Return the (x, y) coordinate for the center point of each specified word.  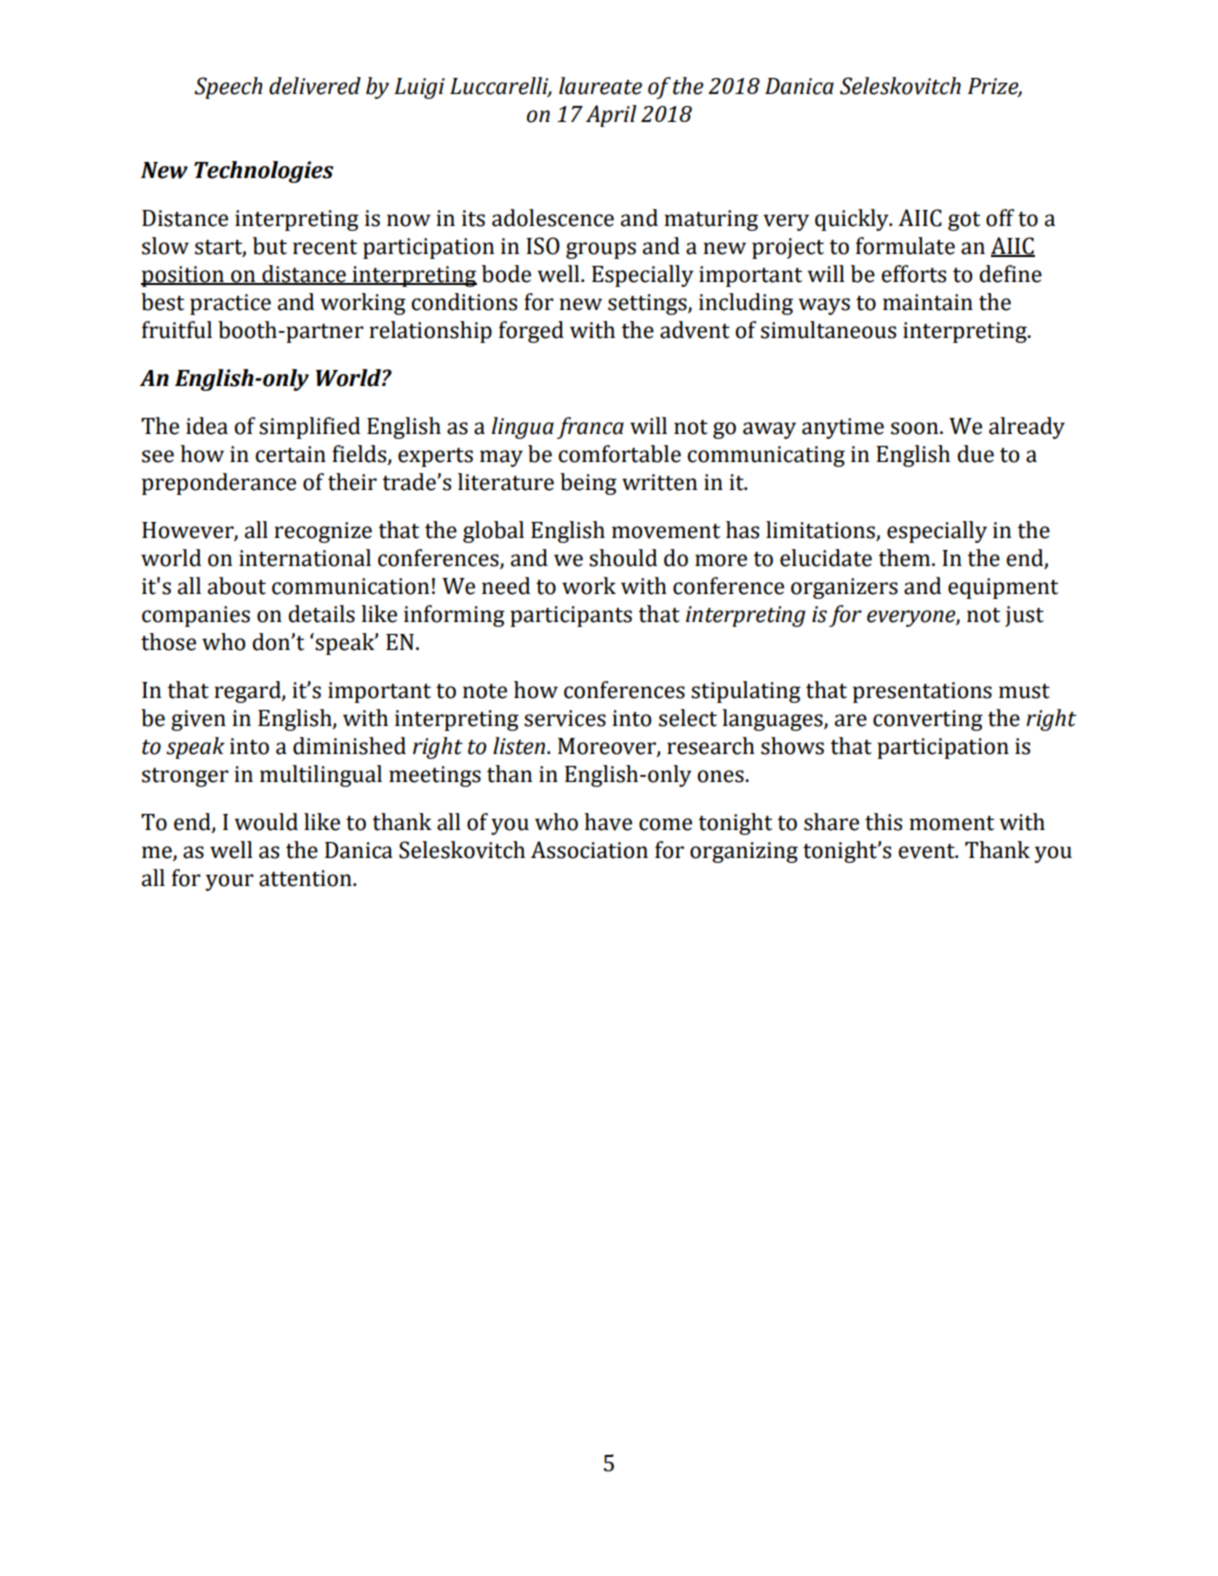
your (230, 882)
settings (648, 304)
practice (230, 304)
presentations (922, 692)
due (975, 454)
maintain (928, 302)
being (588, 484)
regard (248, 692)
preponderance (219, 484)
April (611, 116)
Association (589, 850)
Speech (228, 88)
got (964, 221)
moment (951, 823)
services (565, 718)
